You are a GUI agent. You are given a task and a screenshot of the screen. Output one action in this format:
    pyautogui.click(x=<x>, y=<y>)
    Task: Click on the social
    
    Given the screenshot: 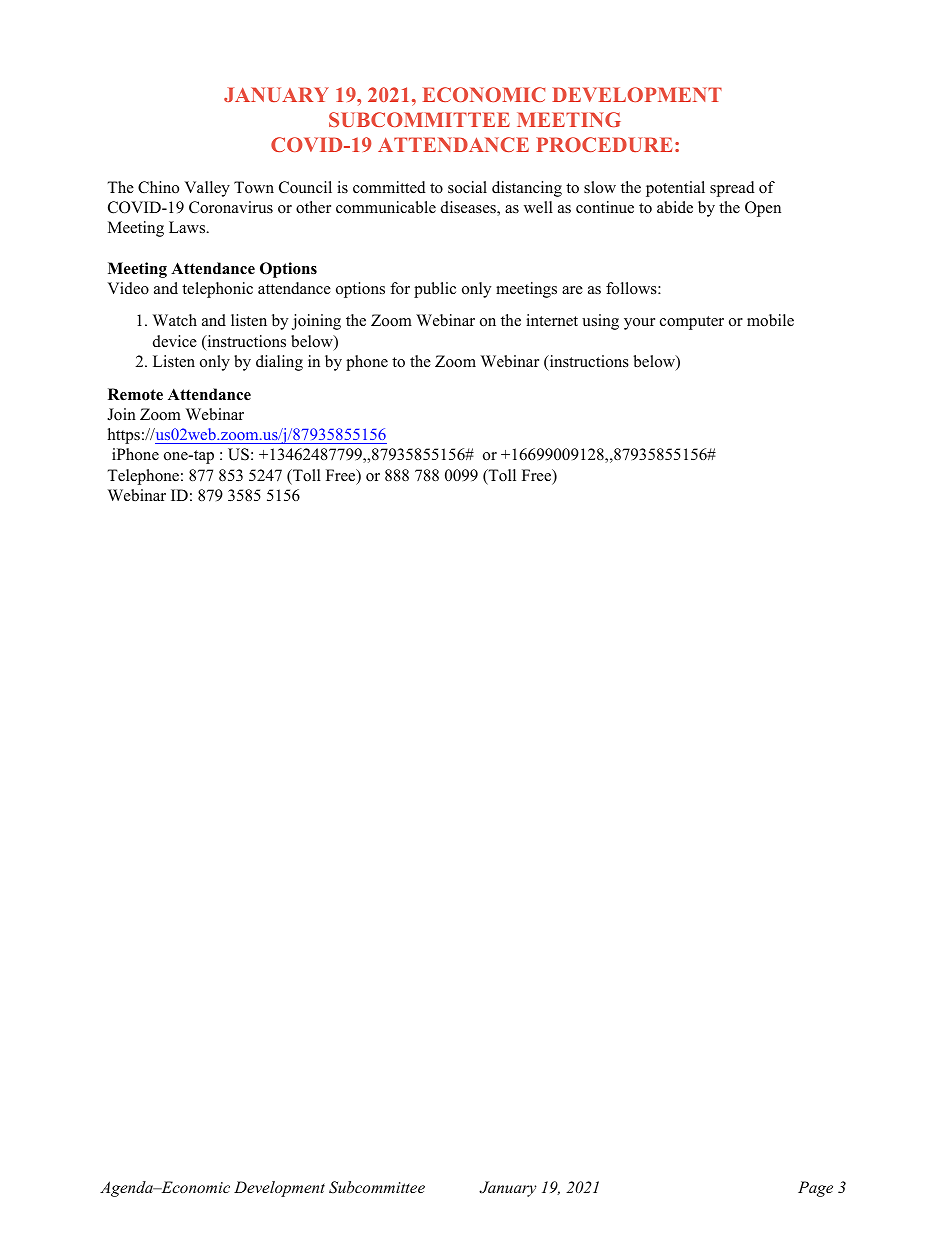 What is the action you would take?
    pyautogui.click(x=467, y=187)
